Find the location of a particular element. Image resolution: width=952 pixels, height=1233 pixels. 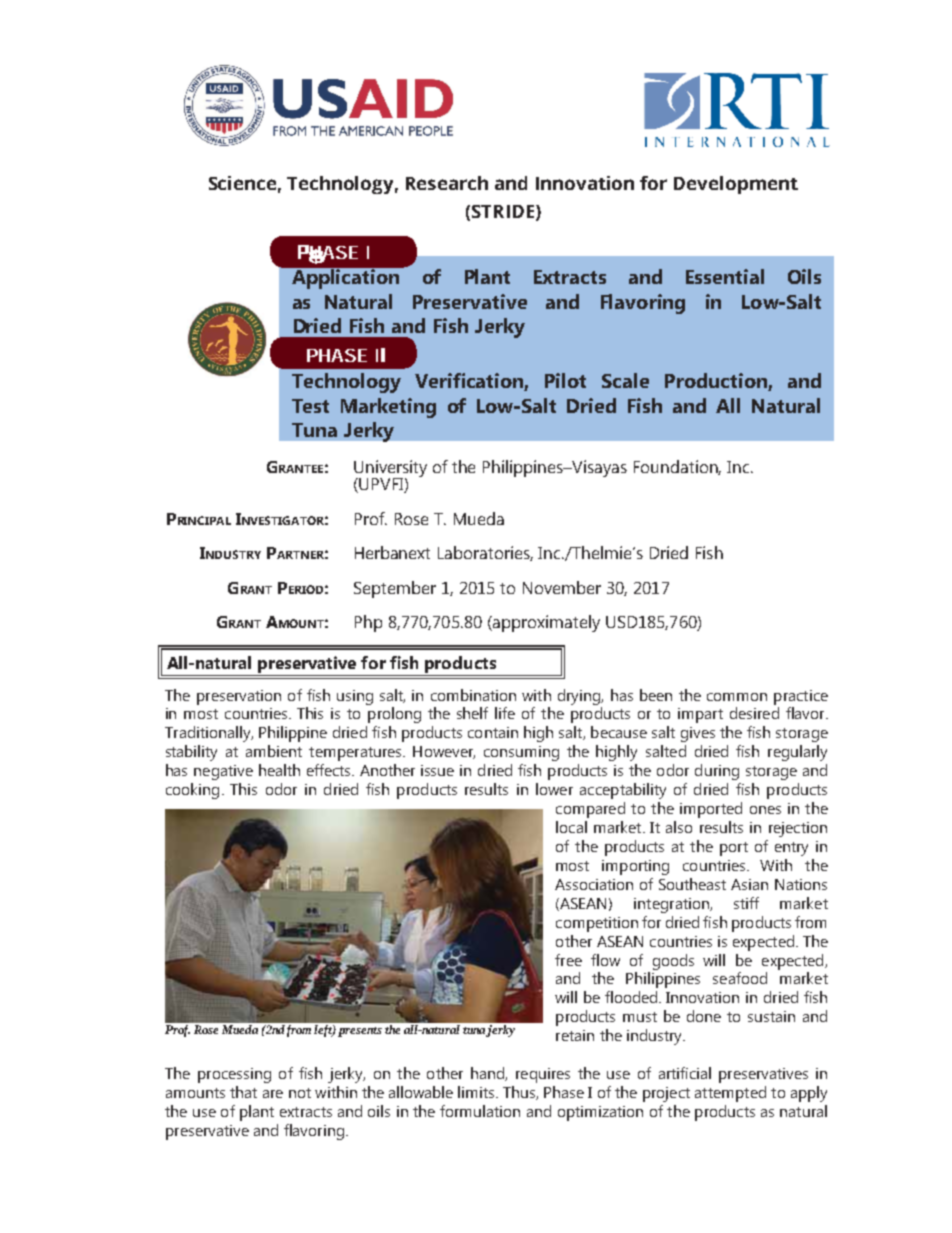

Development is located at coordinates (736, 185).
